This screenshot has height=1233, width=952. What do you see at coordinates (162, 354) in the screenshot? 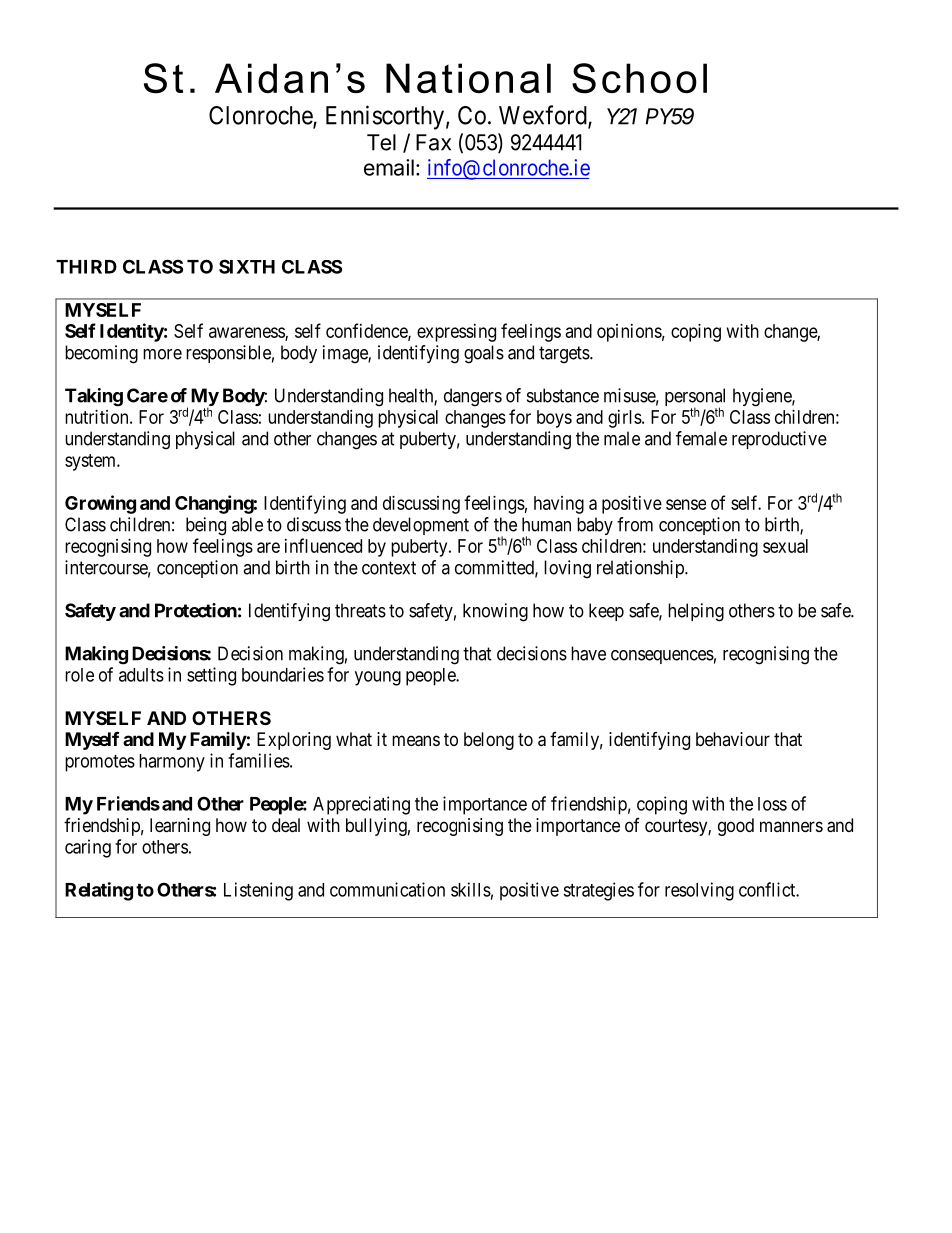
I see `more` at bounding box center [162, 354].
